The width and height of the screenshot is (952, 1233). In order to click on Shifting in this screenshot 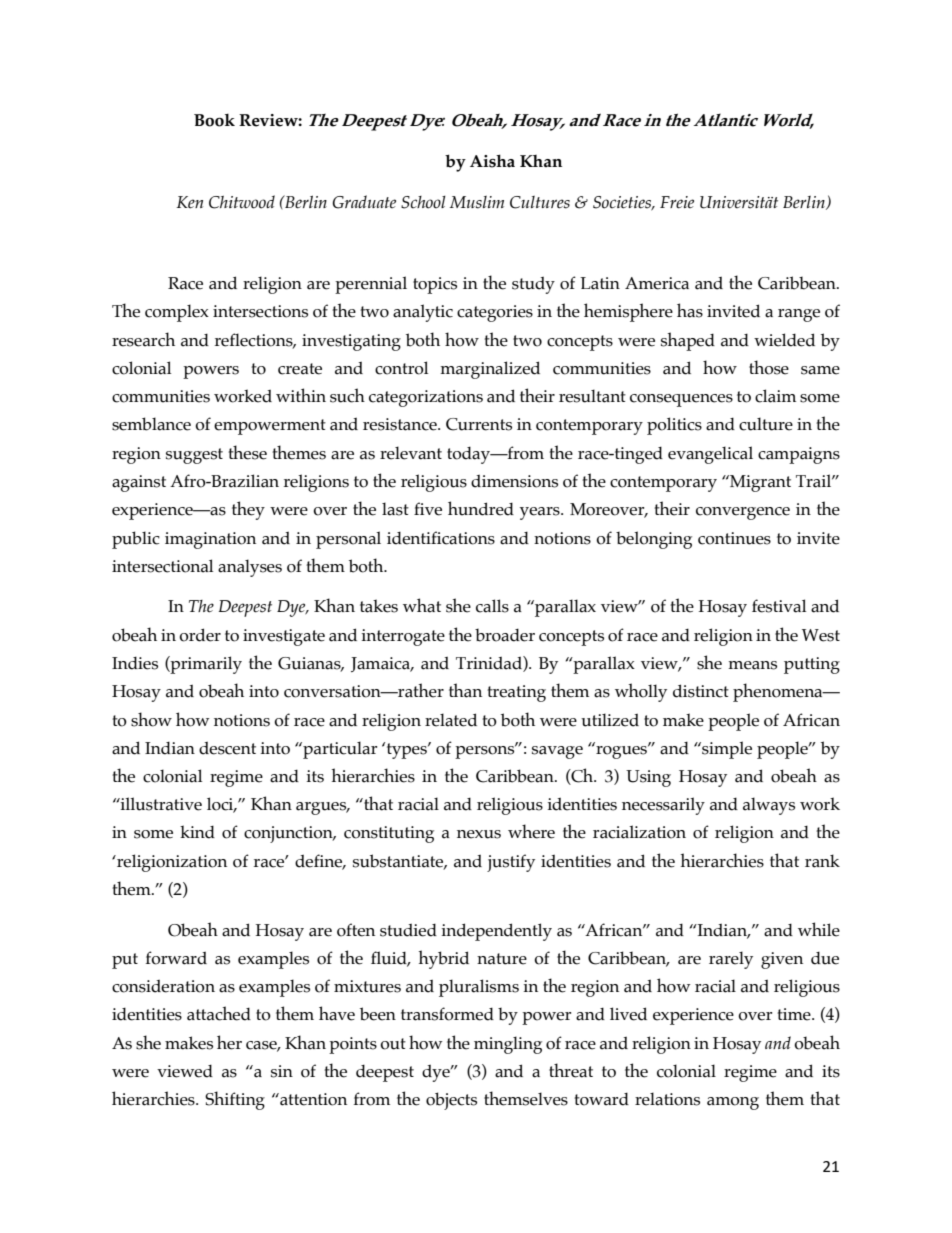, I will do `click(235, 1100)`.
